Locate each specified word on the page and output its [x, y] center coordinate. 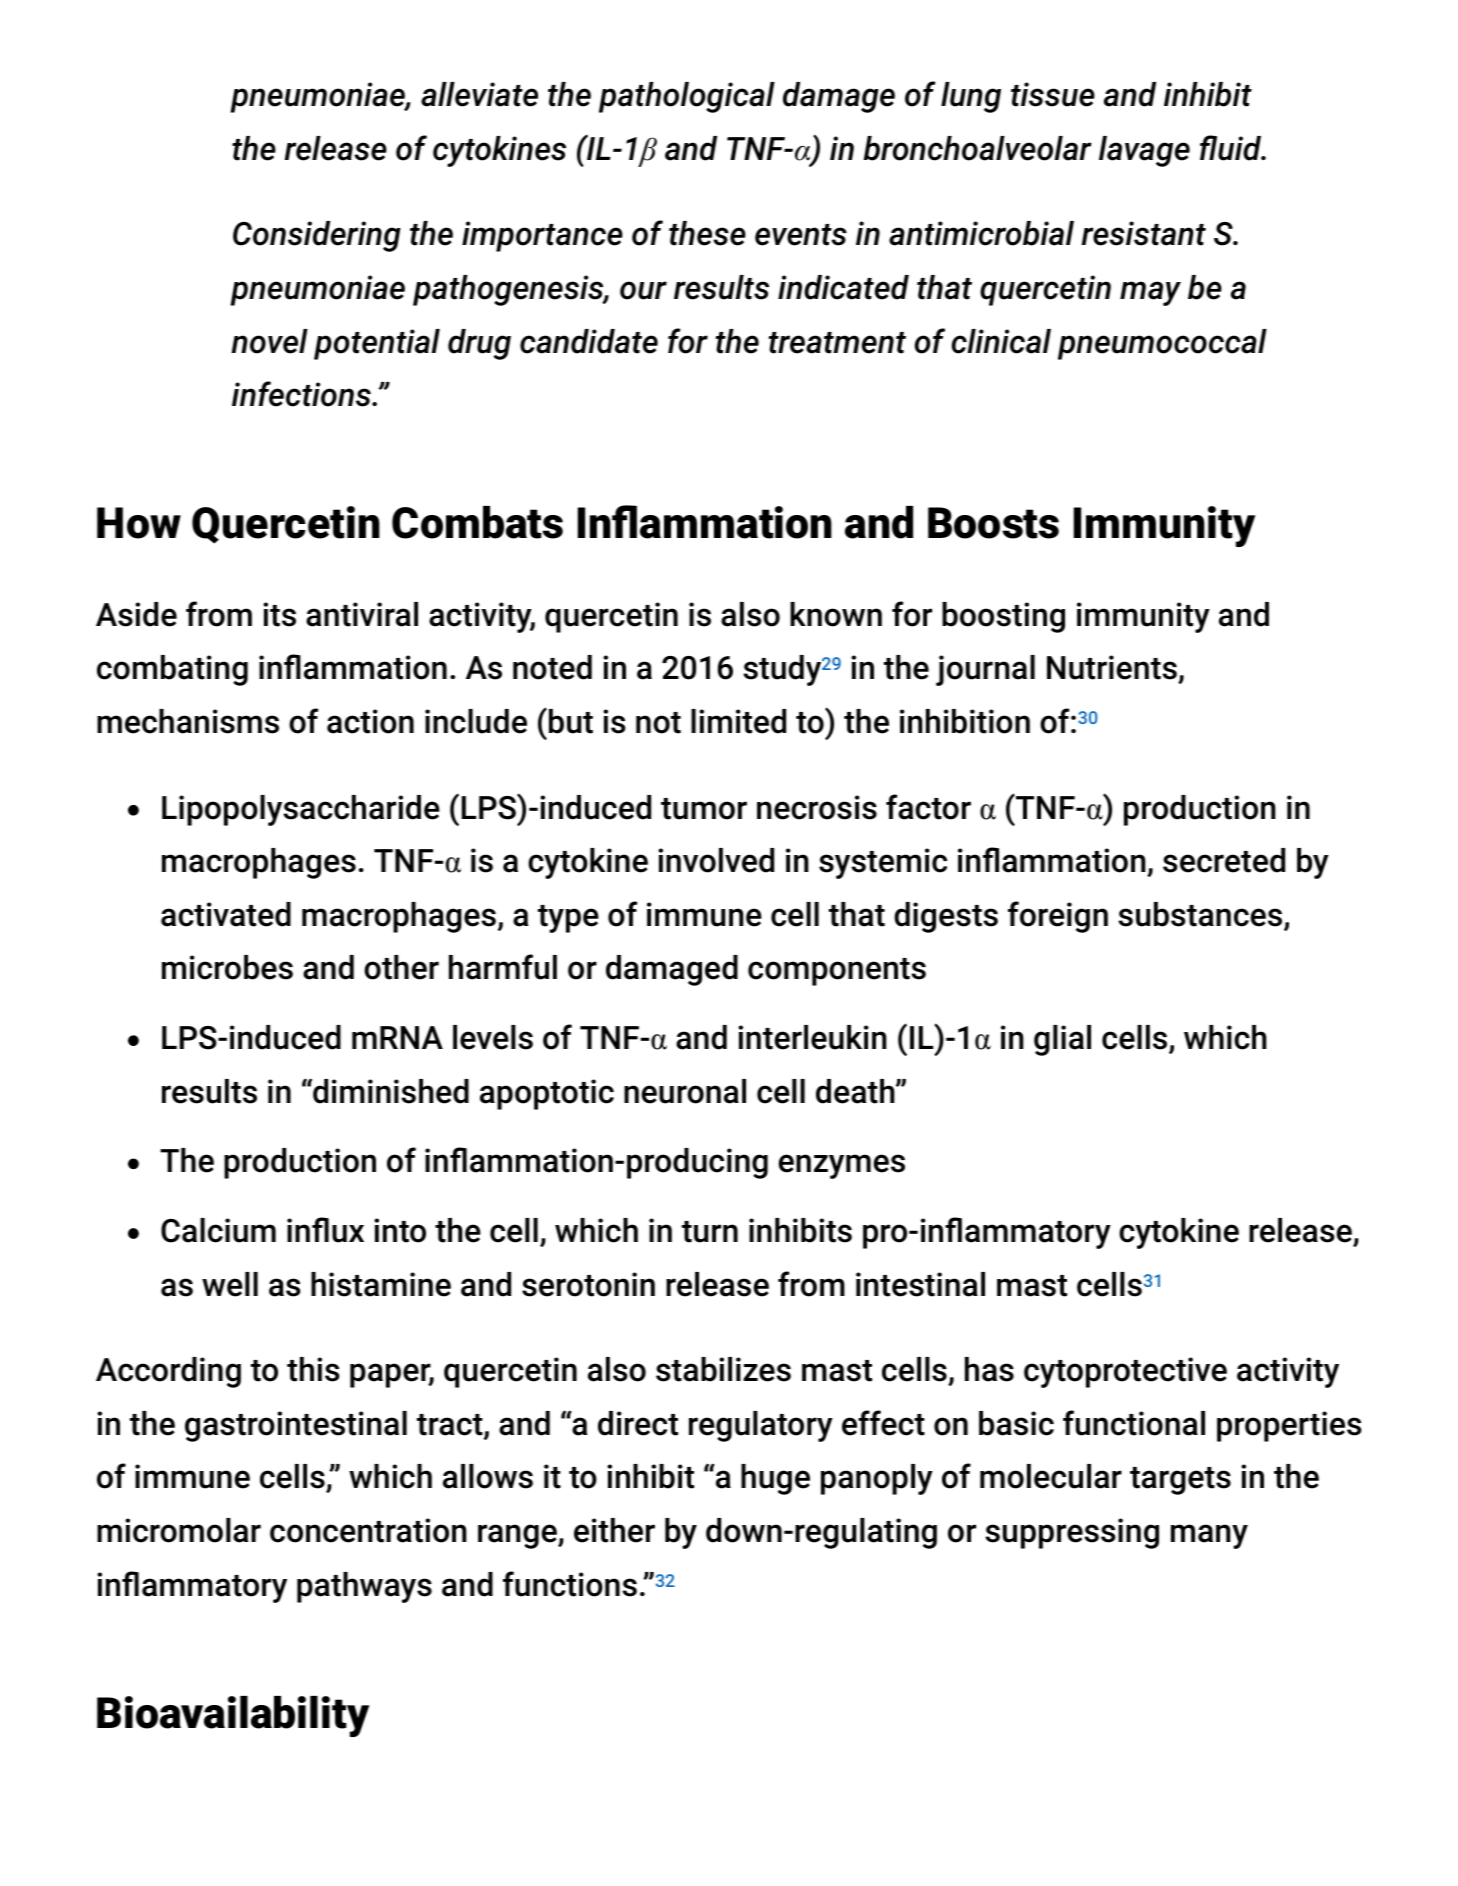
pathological [687, 97]
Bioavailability [233, 1716]
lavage [1144, 151]
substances [1200, 914]
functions [570, 1584]
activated [226, 914]
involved [716, 860]
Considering [317, 236]
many [1209, 1536]
